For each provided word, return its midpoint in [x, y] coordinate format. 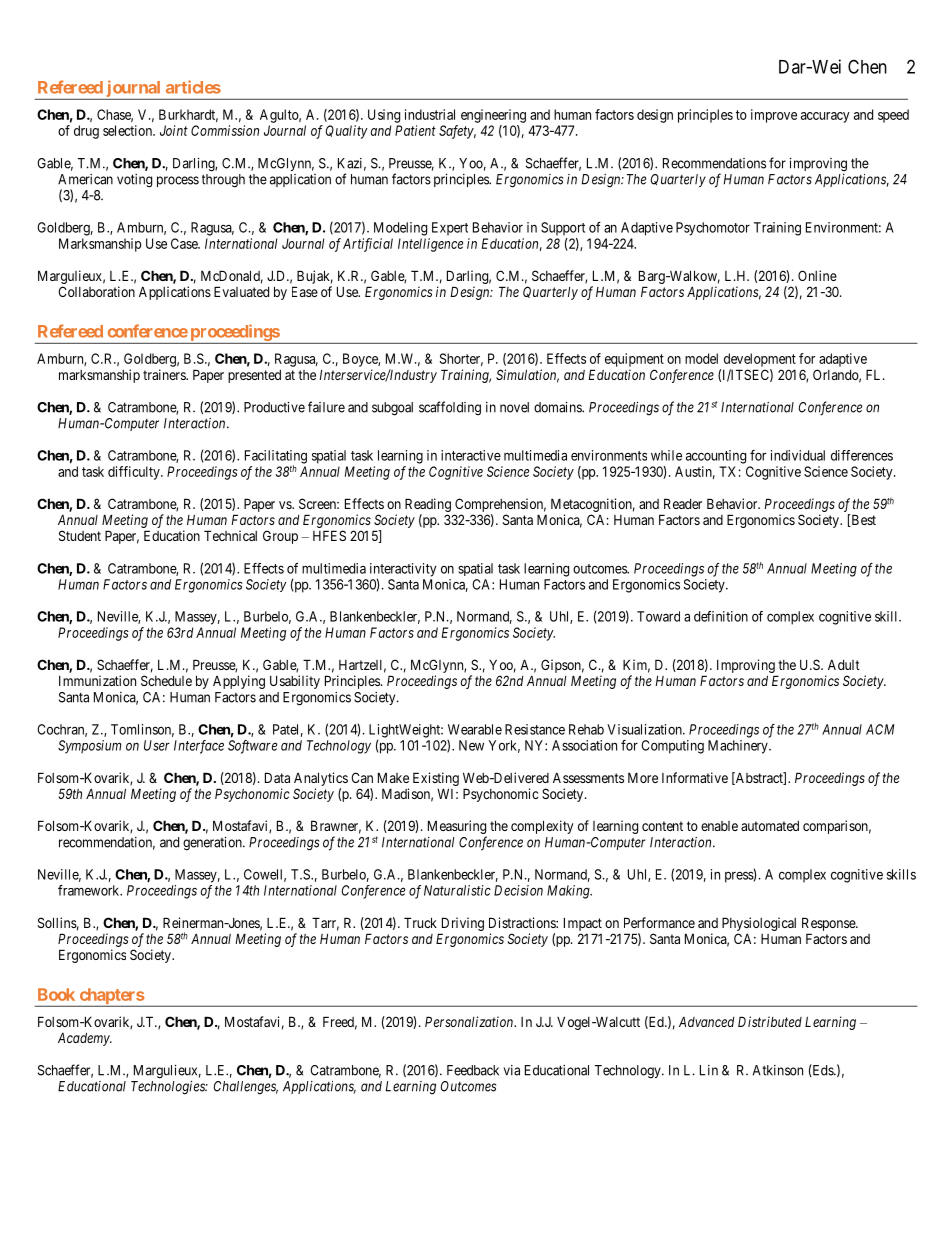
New [471, 745]
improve [774, 116]
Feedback [473, 1070]
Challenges [246, 1088]
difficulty [135, 473]
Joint [174, 130]
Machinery [739, 747]
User [157, 745]
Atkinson [777, 1070]
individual [798, 455]
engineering [493, 116]
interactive [471, 455]
